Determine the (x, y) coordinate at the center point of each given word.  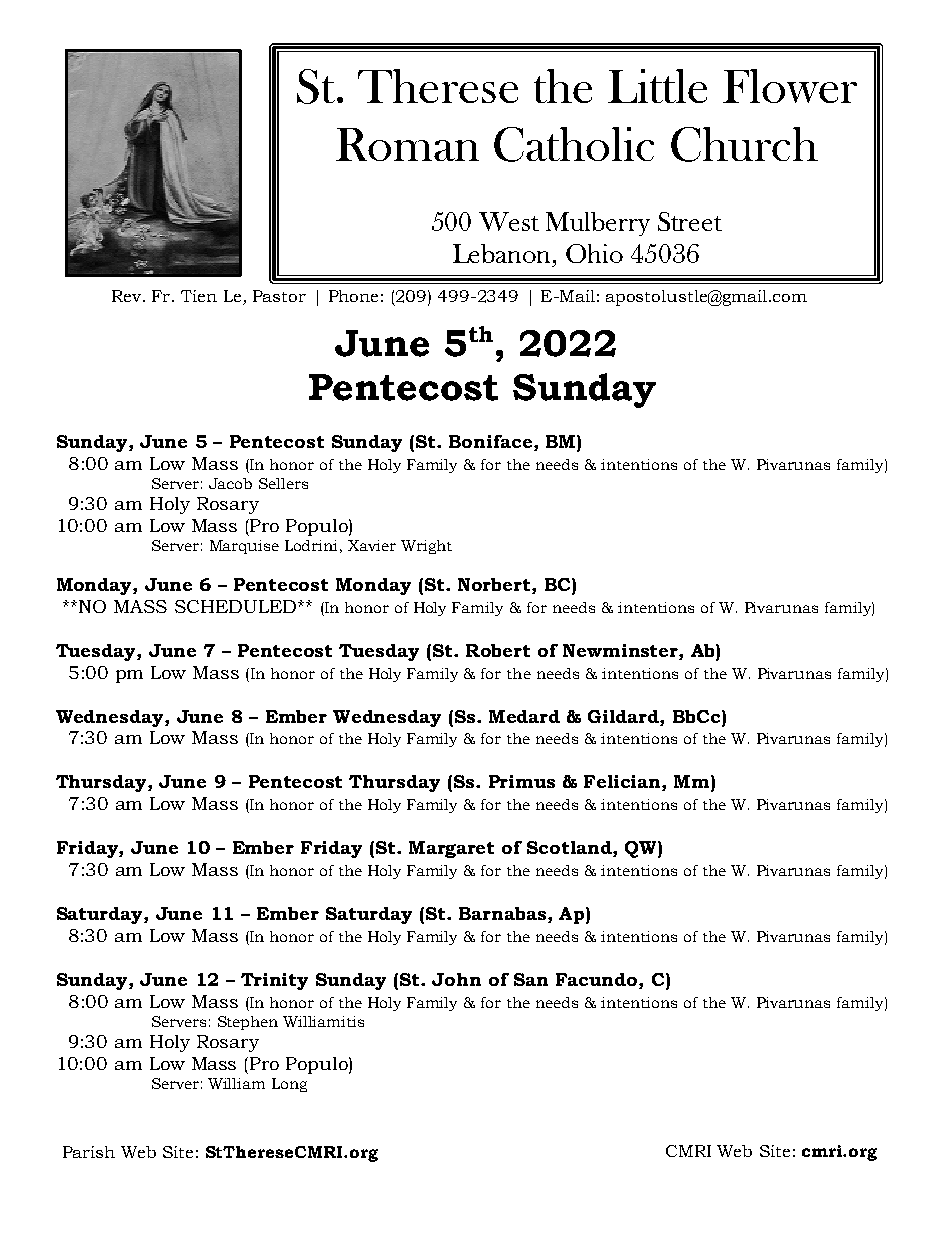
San (531, 979)
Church (744, 144)
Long (289, 1085)
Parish (89, 1152)
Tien (199, 296)
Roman (407, 144)
